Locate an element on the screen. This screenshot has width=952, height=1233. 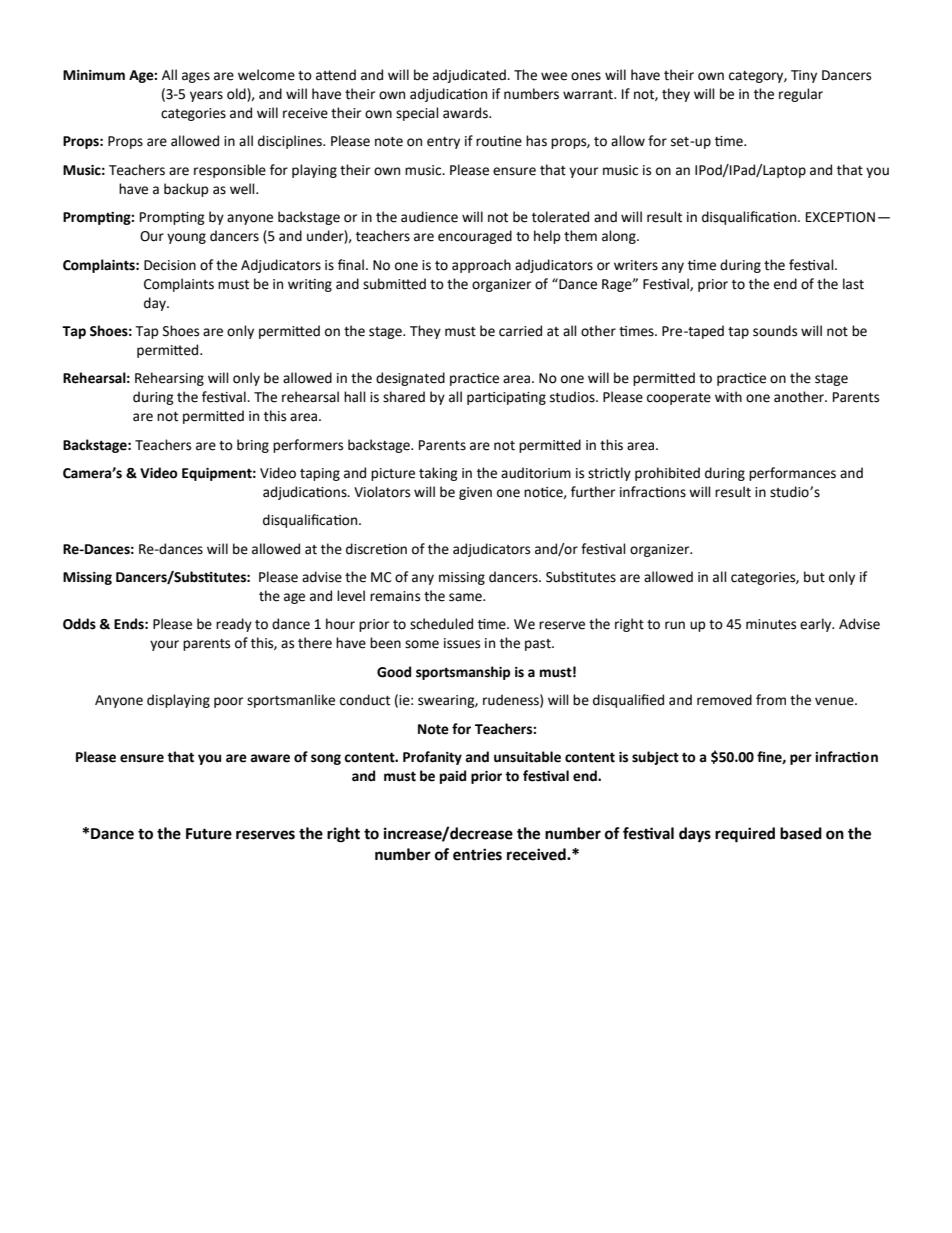
Future is located at coordinates (209, 834).
